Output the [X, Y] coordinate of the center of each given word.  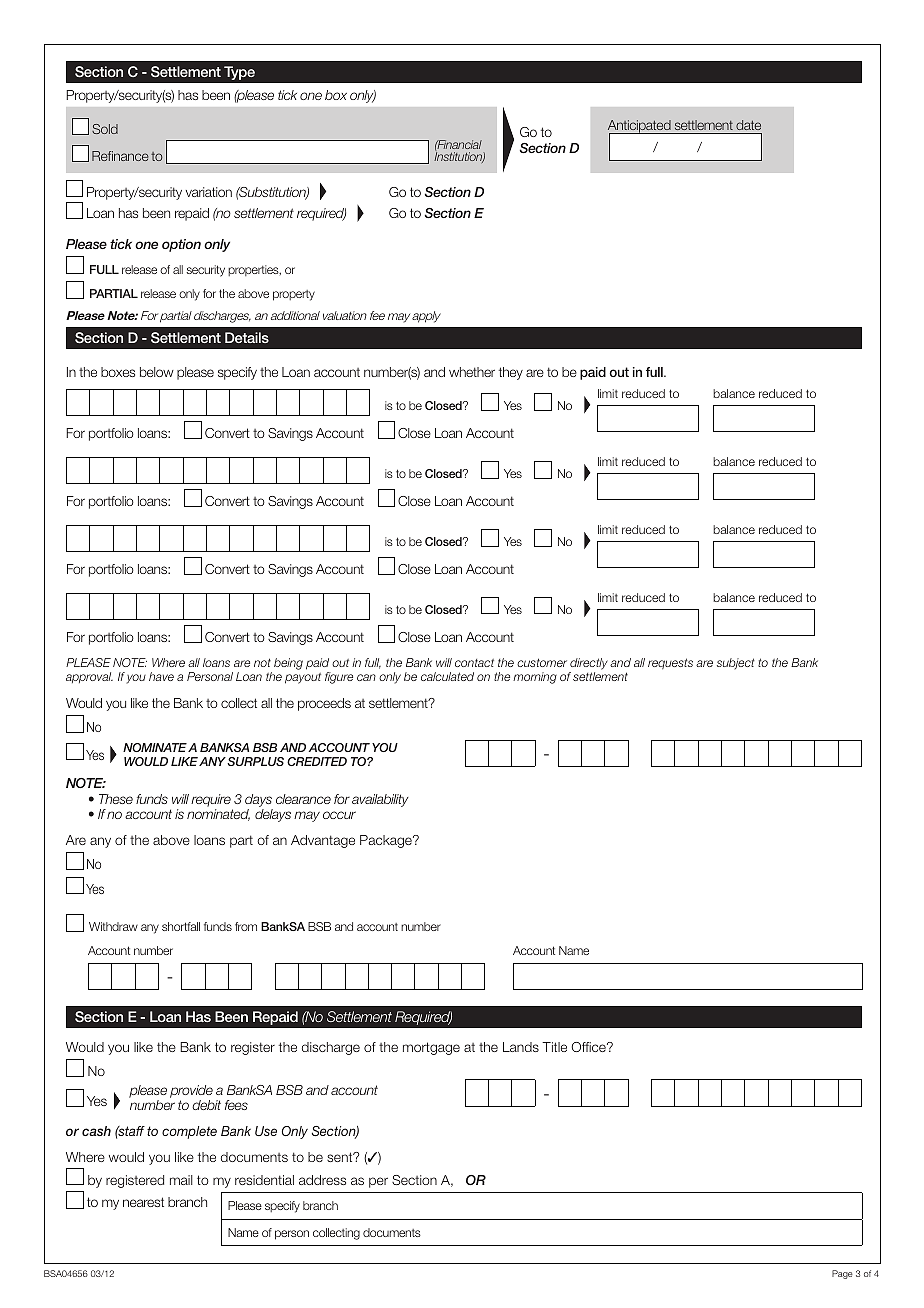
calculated [447, 676]
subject [736, 663]
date [748, 125]
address [322, 1180]
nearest [143, 1202]
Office [590, 1047]
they [511, 373]
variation [209, 192]
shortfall [181, 926]
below [157, 372]
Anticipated [640, 127]
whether [472, 372]
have [161, 676]
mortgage [431, 1048]
